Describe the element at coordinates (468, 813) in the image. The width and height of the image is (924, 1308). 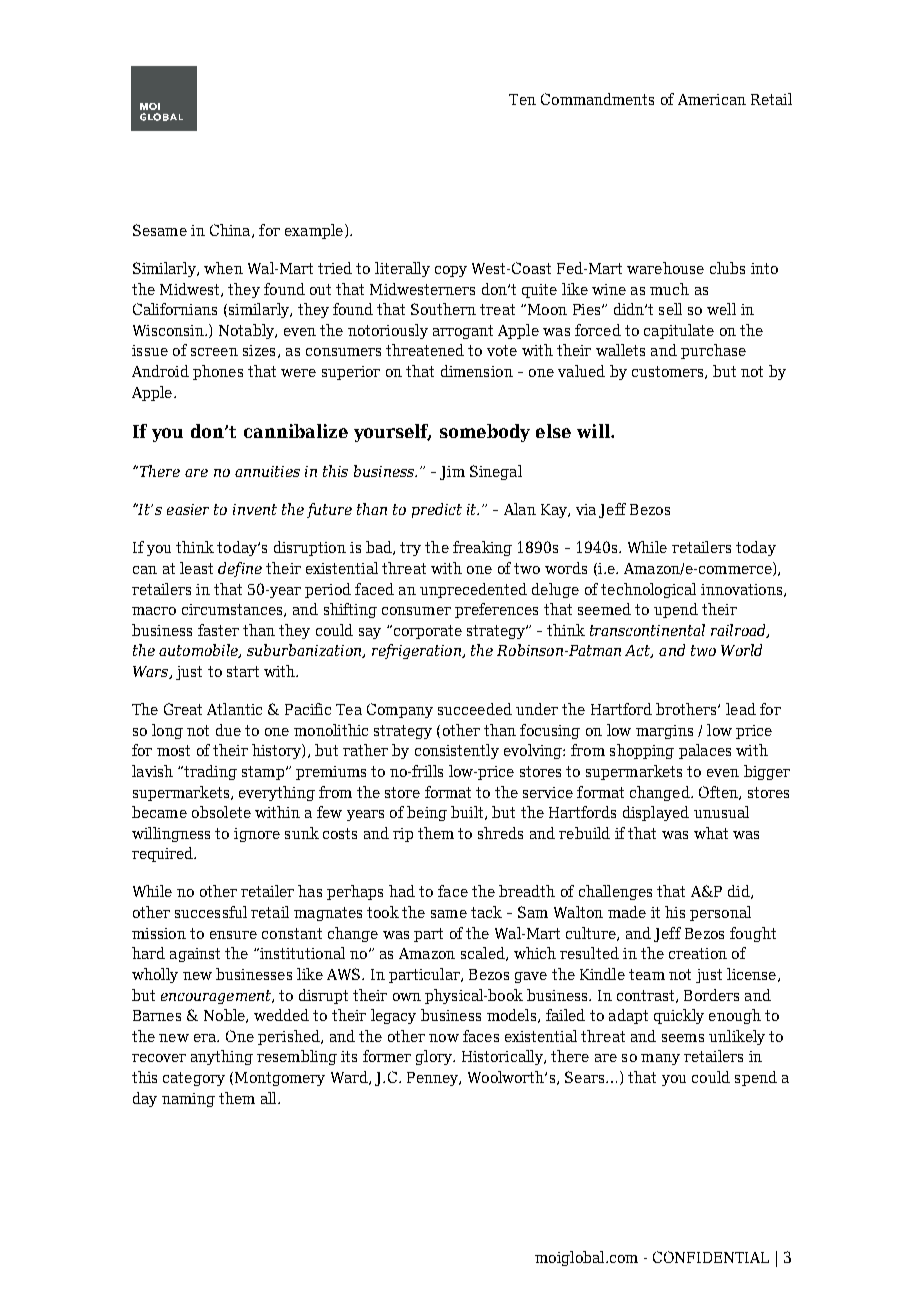
I see `built` at that location.
